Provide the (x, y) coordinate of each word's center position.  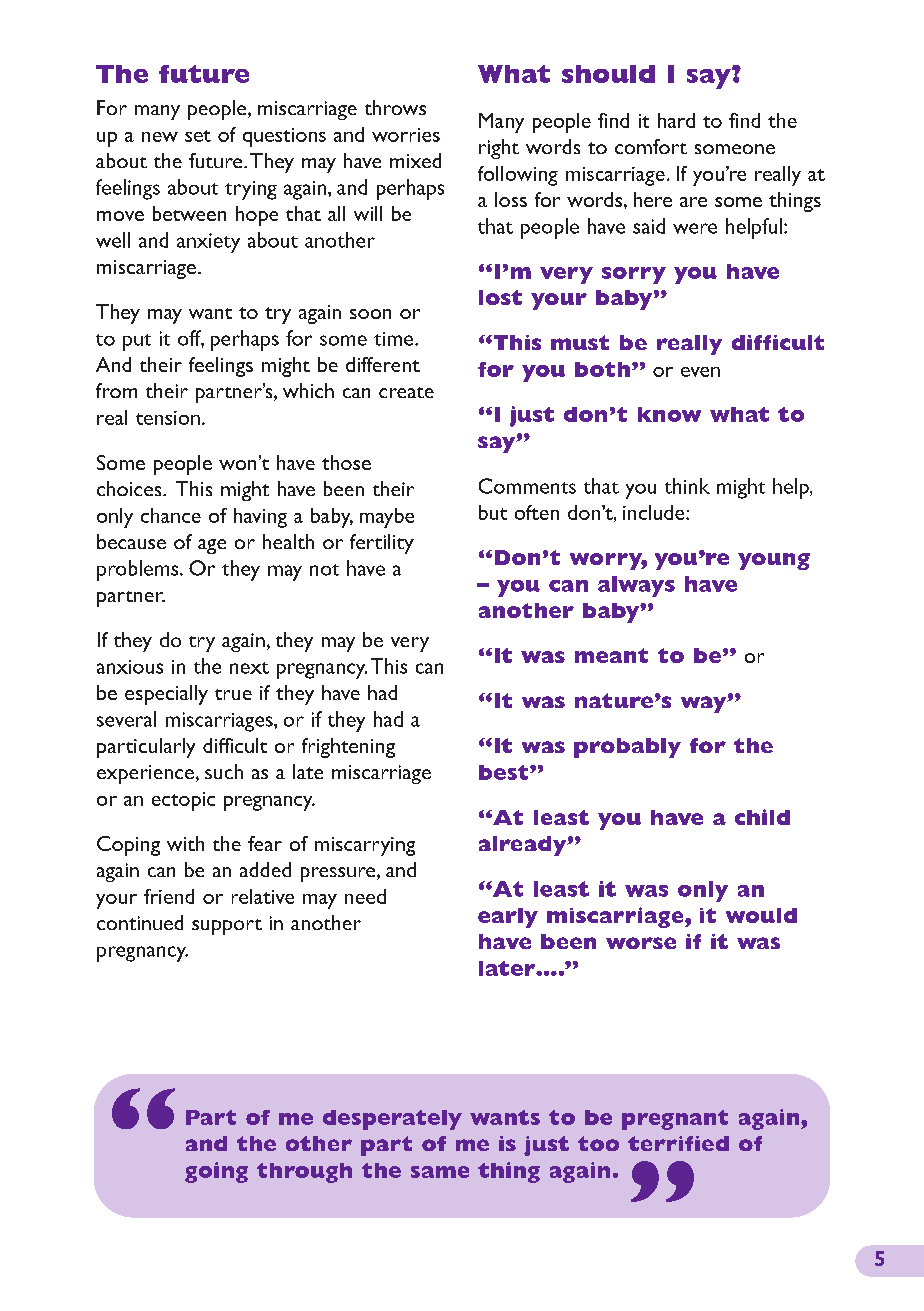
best (505, 772)
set (198, 136)
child (762, 817)
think (687, 486)
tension (168, 418)
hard (676, 120)
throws (395, 107)
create (406, 392)
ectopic (183, 801)
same (440, 1172)
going (216, 1172)
